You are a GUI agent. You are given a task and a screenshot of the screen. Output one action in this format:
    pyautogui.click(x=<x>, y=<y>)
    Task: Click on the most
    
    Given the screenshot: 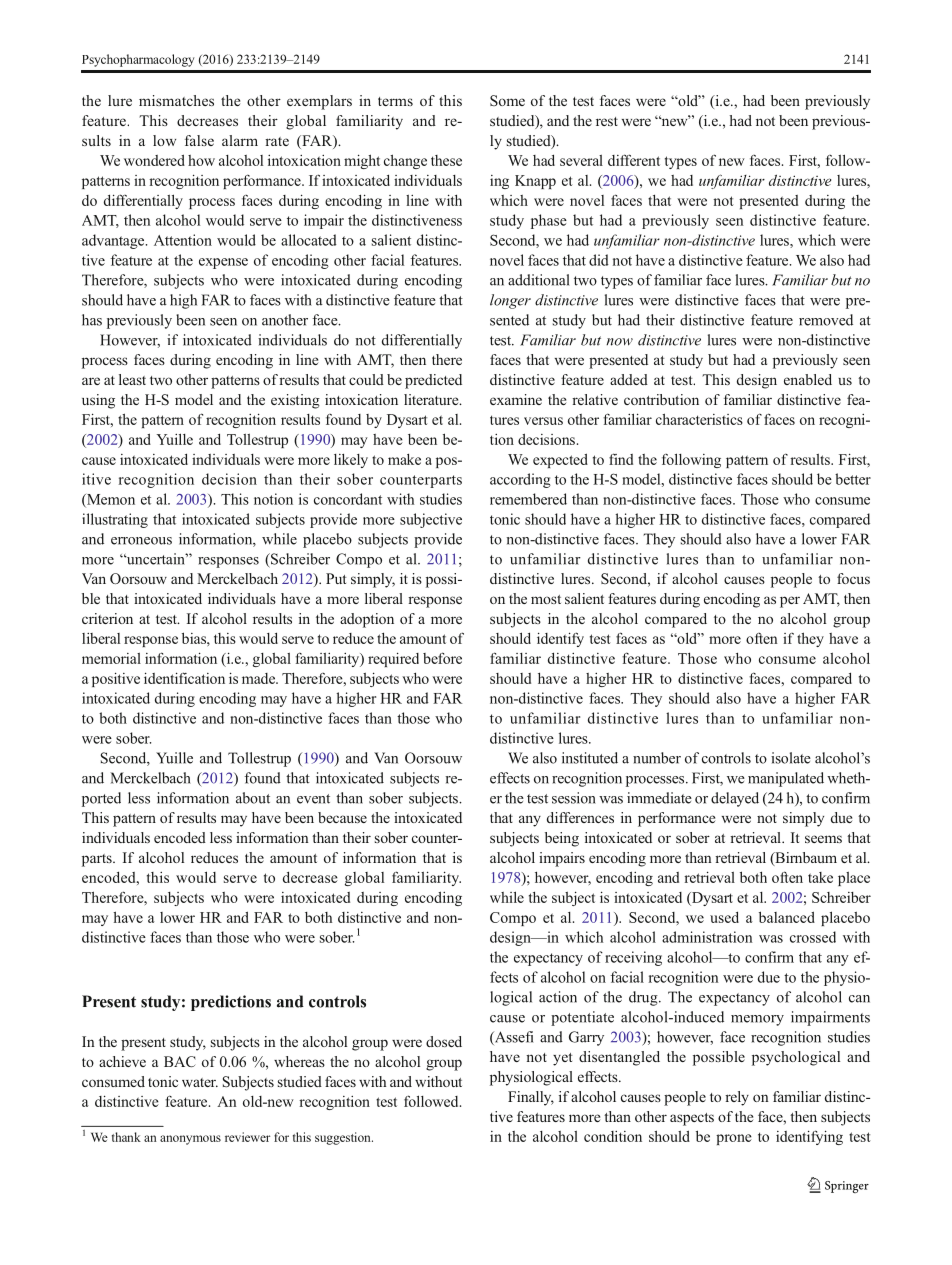 What is the action you would take?
    pyautogui.click(x=546, y=599)
